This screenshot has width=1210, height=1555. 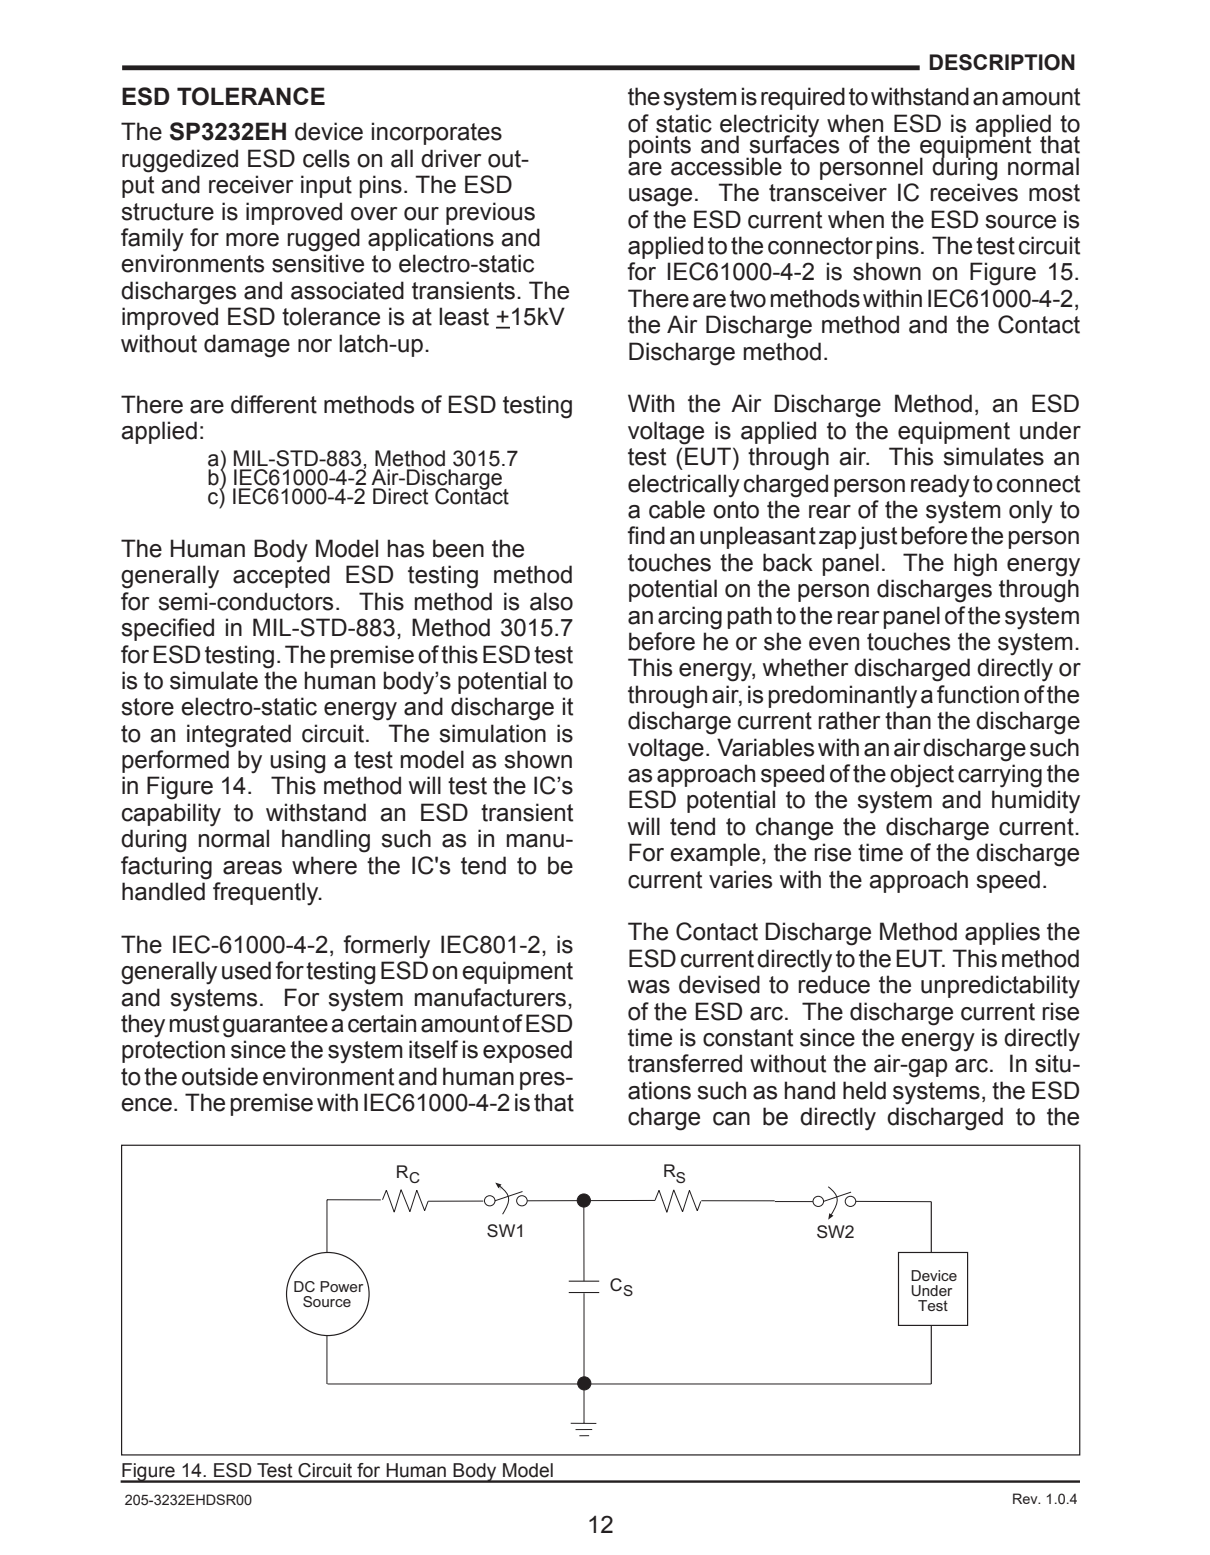 What do you see at coordinates (343, 1285) in the screenshot?
I see `Power` at bounding box center [343, 1285].
